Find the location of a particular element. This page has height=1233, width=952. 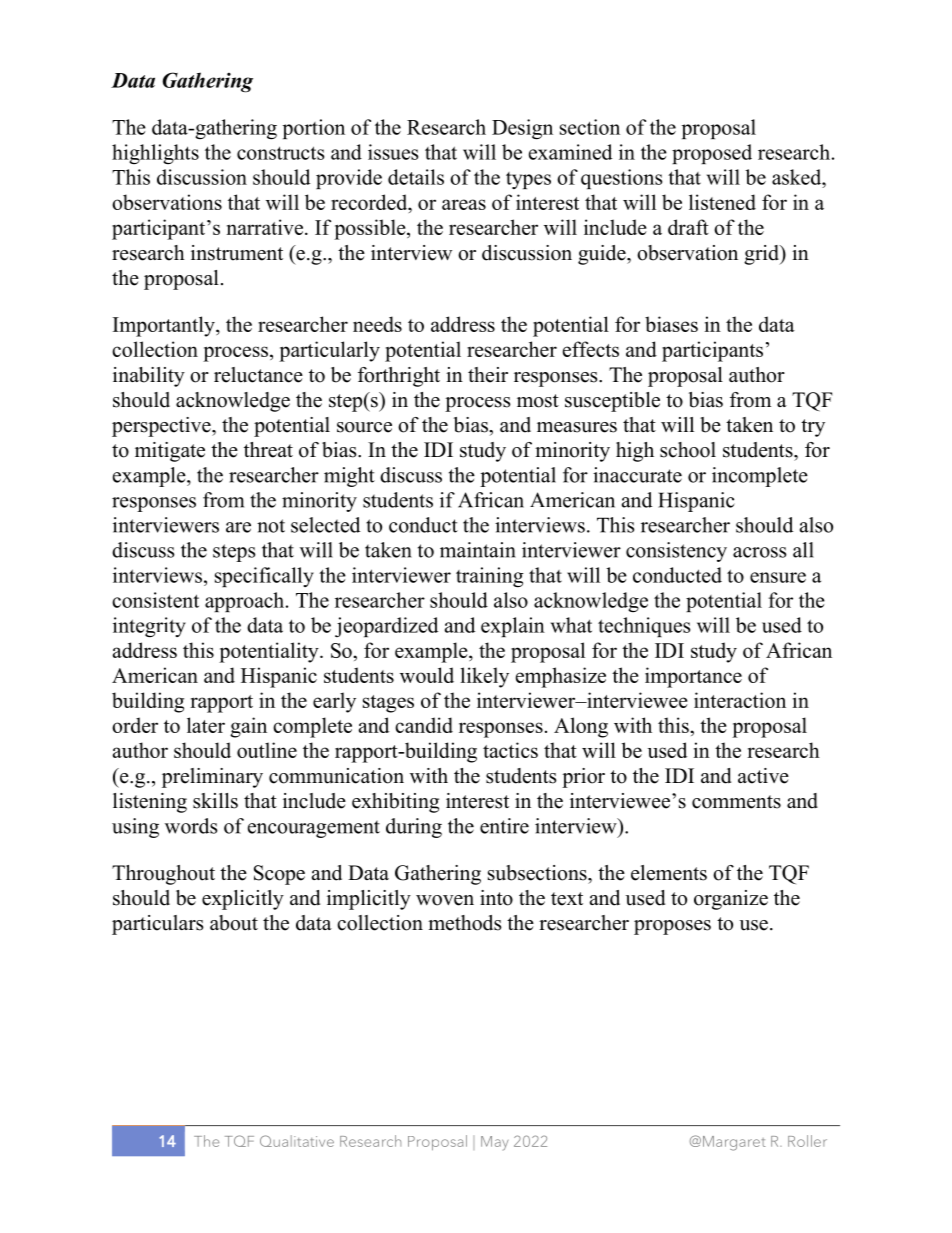

importance is located at coordinates (693, 677).
